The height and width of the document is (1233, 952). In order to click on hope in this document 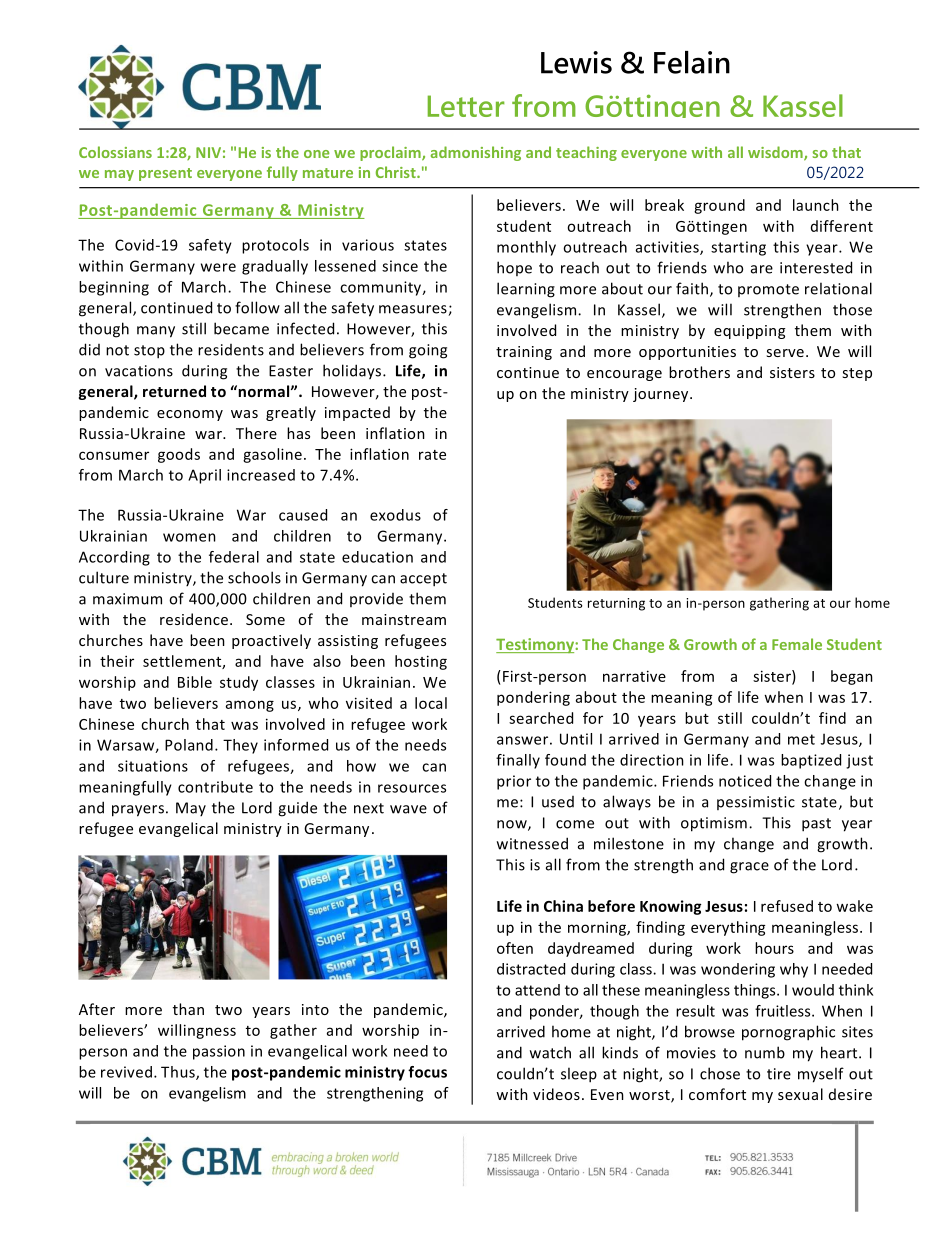, I will do `click(514, 268)`.
